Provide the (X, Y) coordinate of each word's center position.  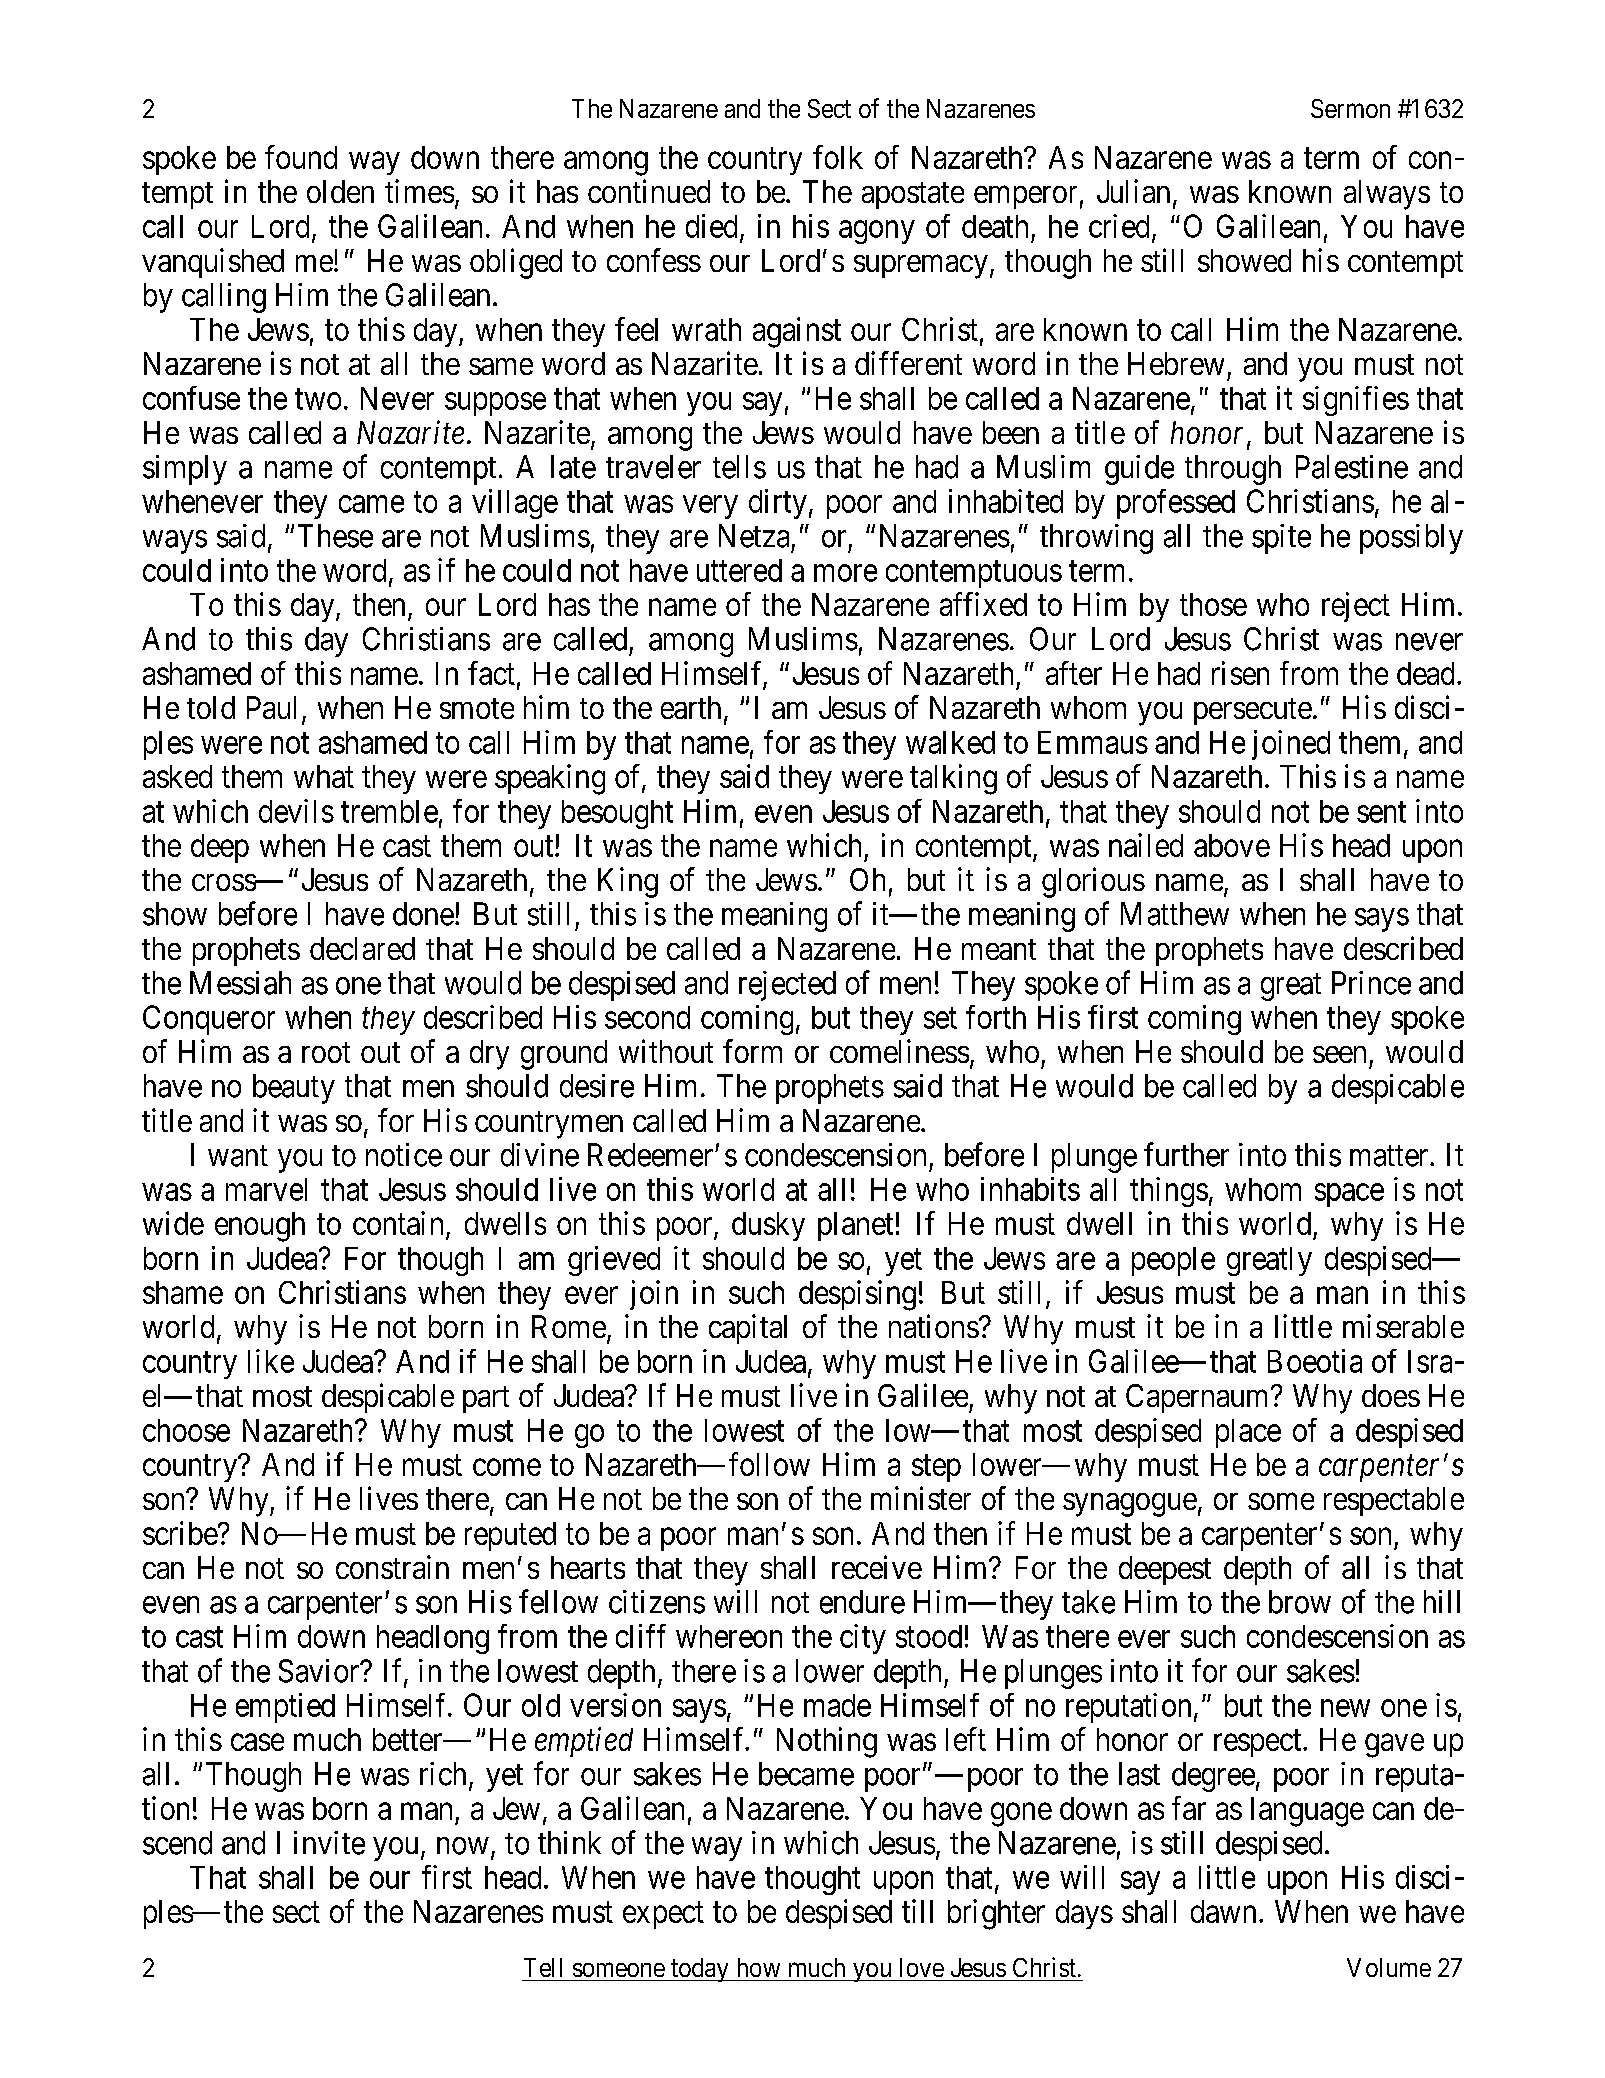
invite (329, 1843)
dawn (1223, 1911)
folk (838, 157)
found (301, 157)
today (700, 1970)
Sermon (1350, 108)
